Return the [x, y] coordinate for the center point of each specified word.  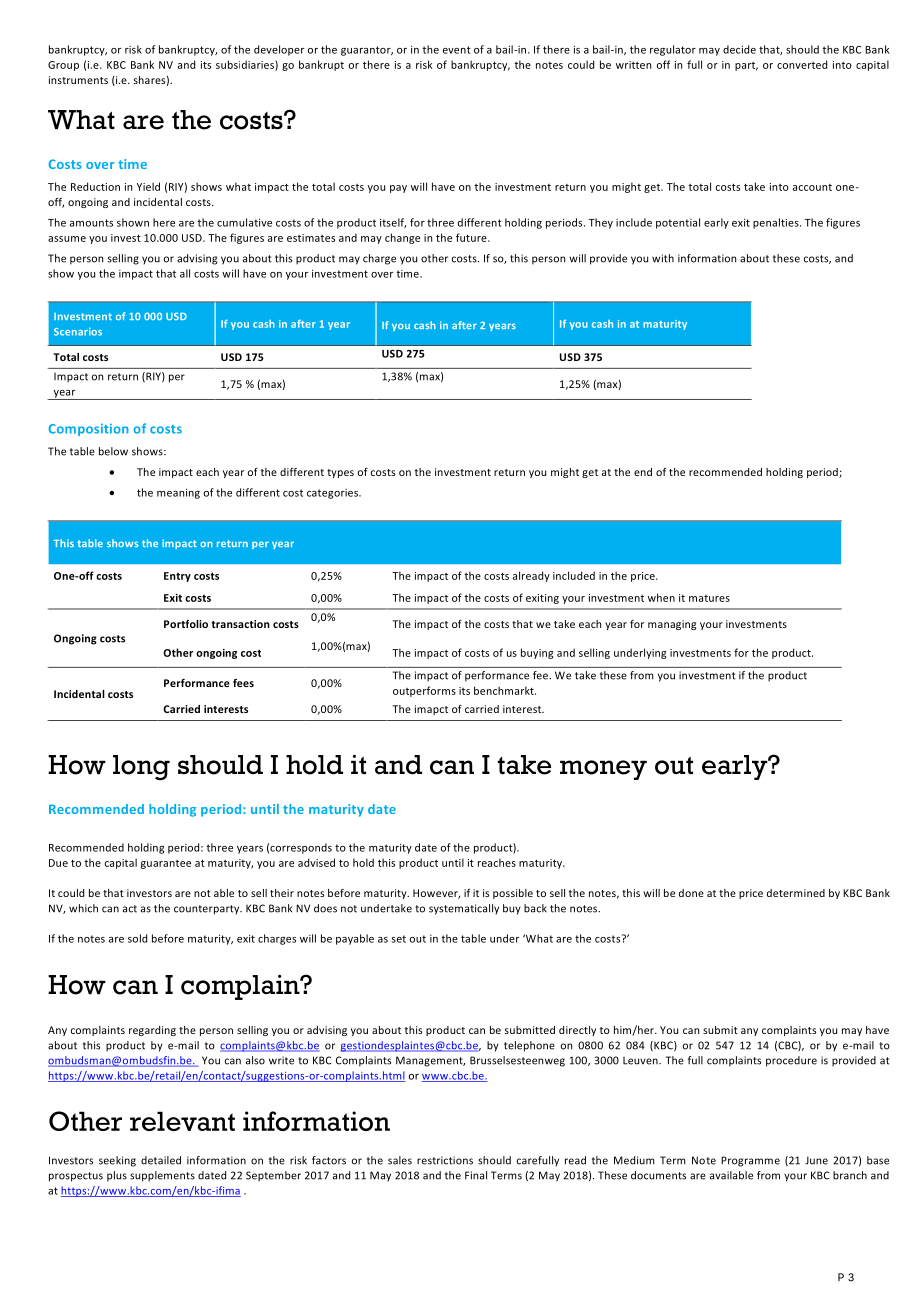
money [603, 770]
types [340, 473]
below [113, 451]
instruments [78, 80]
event [457, 50]
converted [802, 64]
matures [709, 598]
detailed [161, 1160]
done [691, 893]
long [141, 767]
